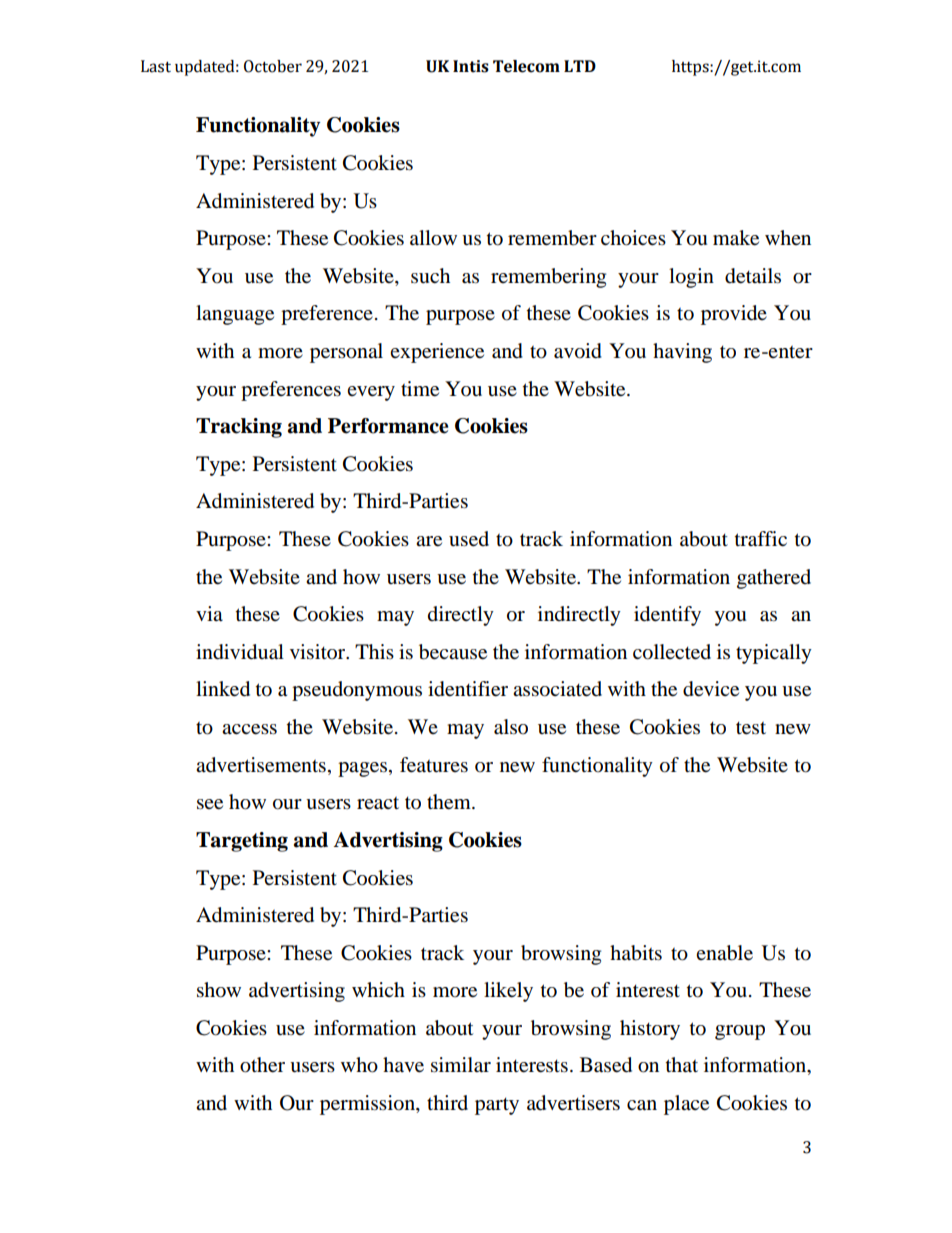  Describe the element at coordinates (526, 66) in the page. I see `Telecom` at that location.
